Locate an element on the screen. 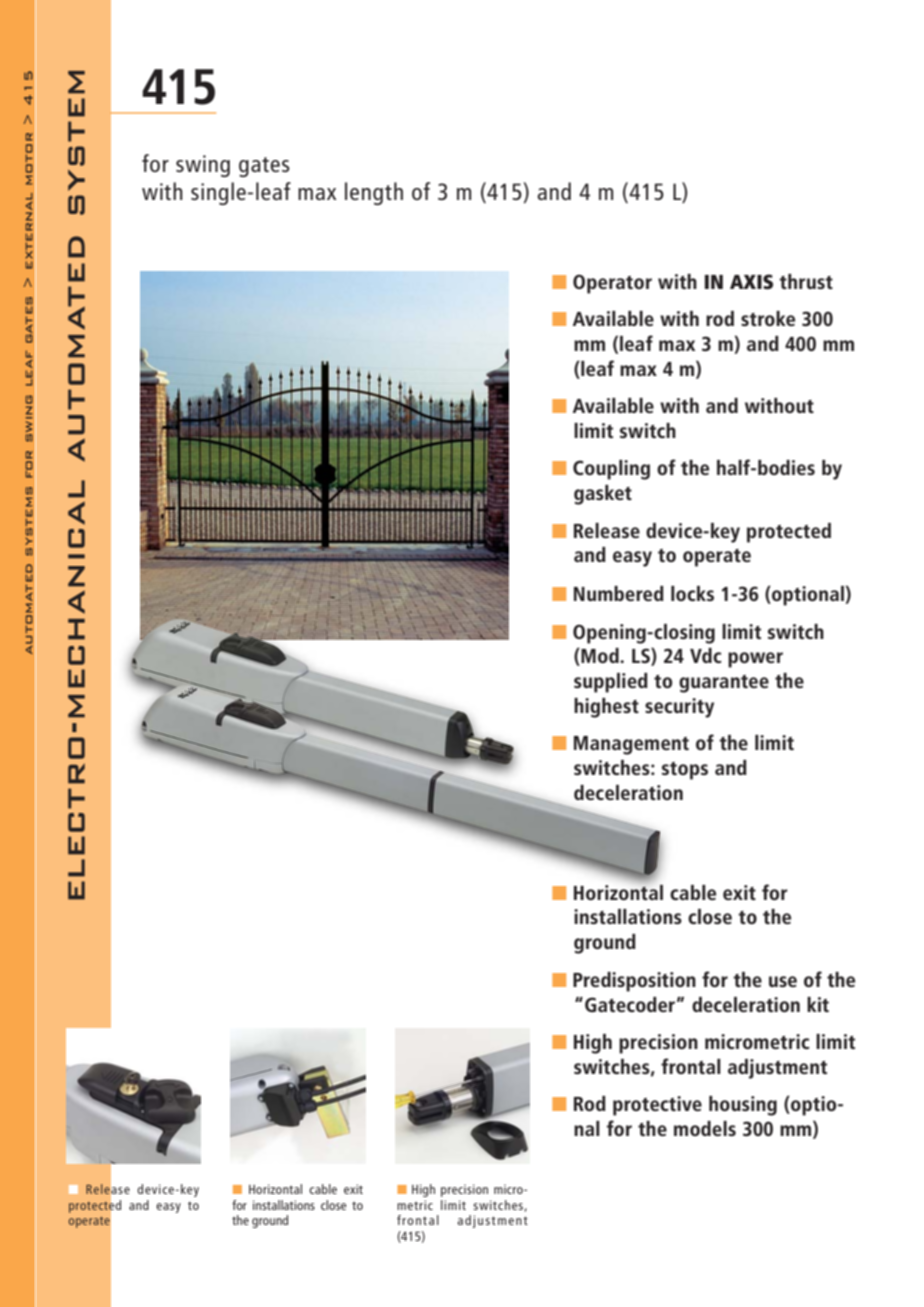 The width and height of the screenshot is (924, 1307). models is located at coordinates (705, 1128).
